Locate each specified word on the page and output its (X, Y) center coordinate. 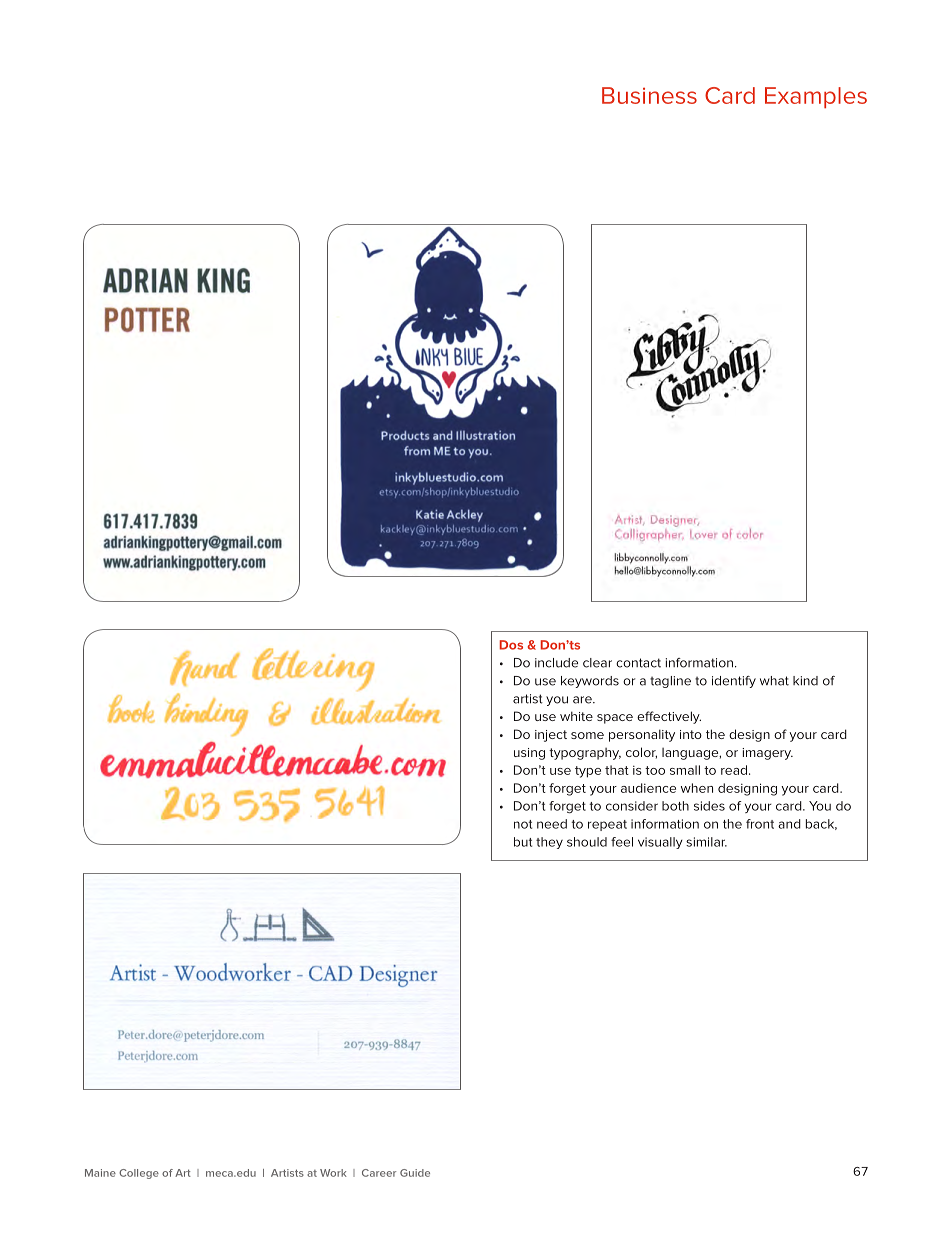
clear (597, 663)
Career (379, 1173)
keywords (590, 682)
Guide (415, 1173)
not (523, 824)
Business (649, 95)
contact (638, 663)
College (139, 1174)
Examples (816, 98)
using (529, 754)
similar (706, 842)
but (523, 842)
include (556, 663)
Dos (511, 645)
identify (734, 682)
